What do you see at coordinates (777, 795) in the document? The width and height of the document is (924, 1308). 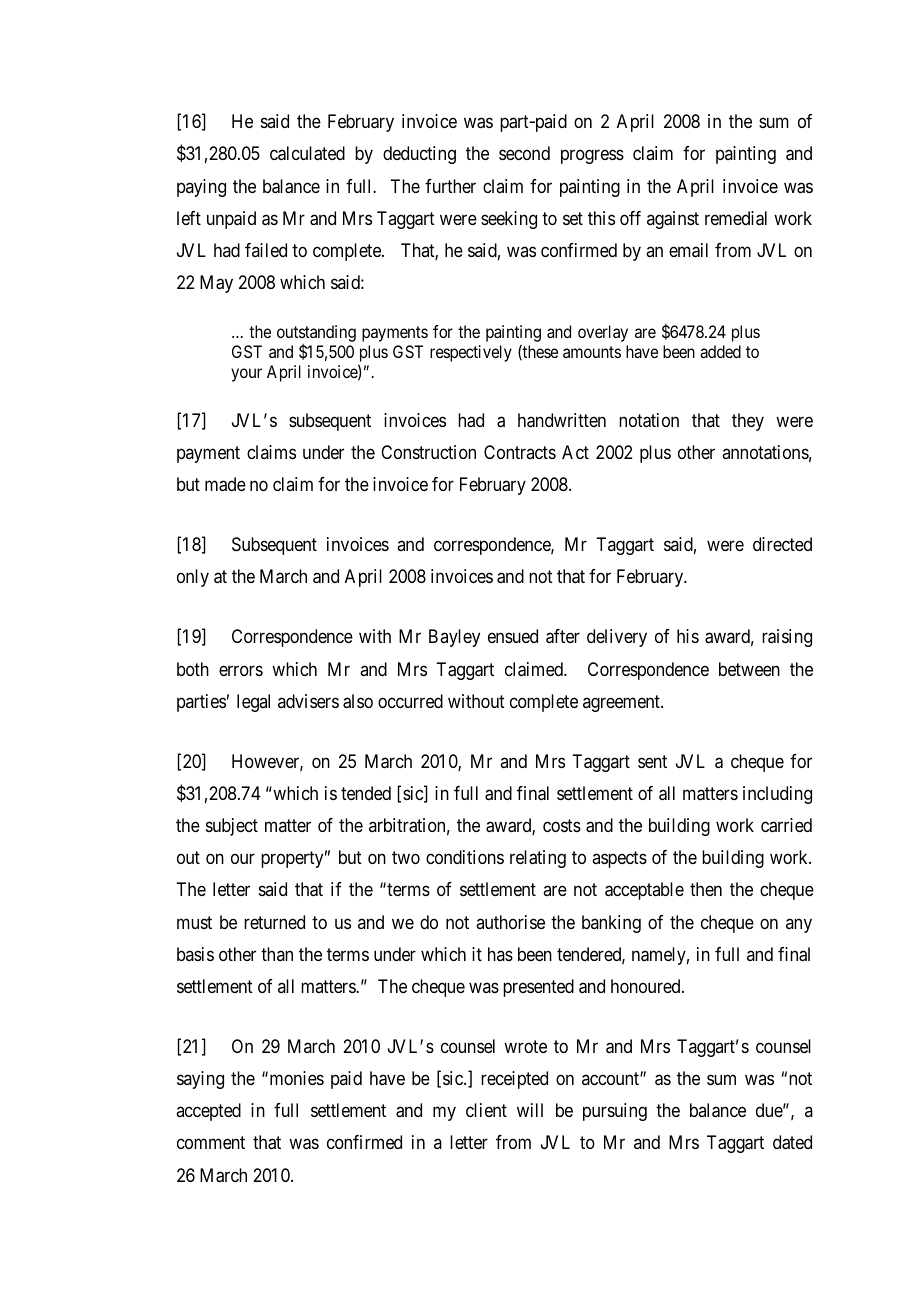 I see `including` at bounding box center [777, 795].
